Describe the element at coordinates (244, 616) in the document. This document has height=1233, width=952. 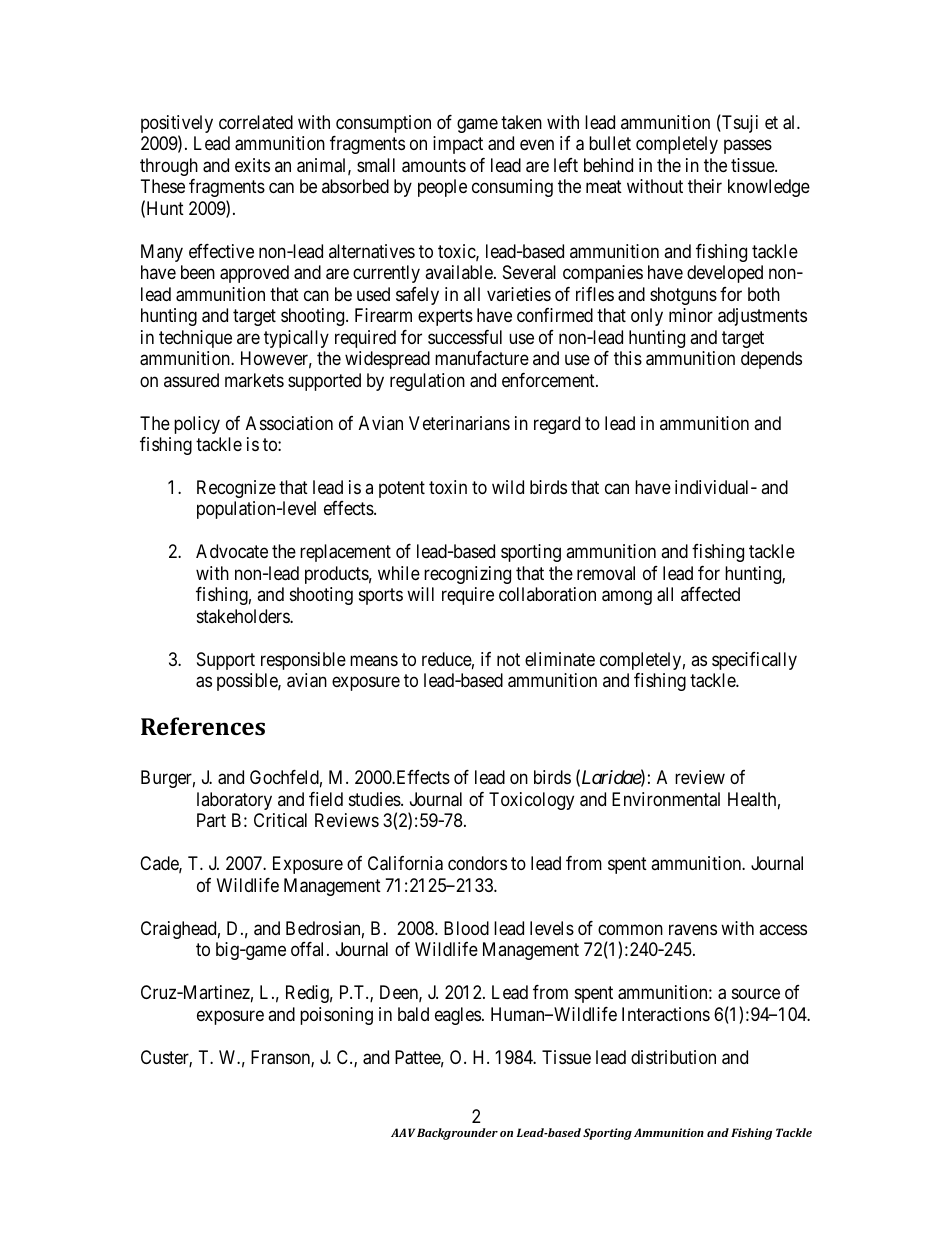
I see `stakeholders` at that location.
